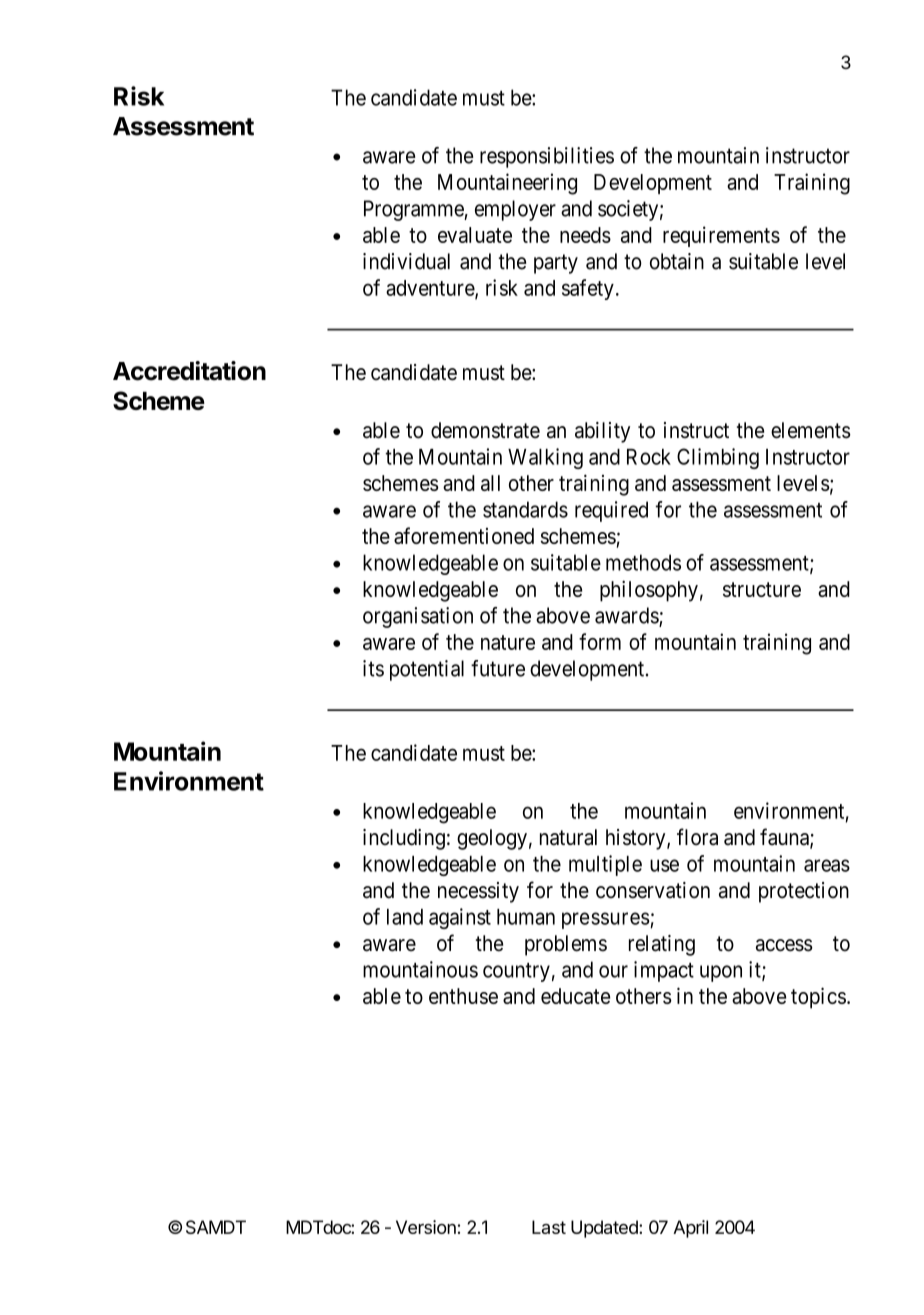  Describe the element at coordinates (373, 668) in the image. I see `its` at that location.
